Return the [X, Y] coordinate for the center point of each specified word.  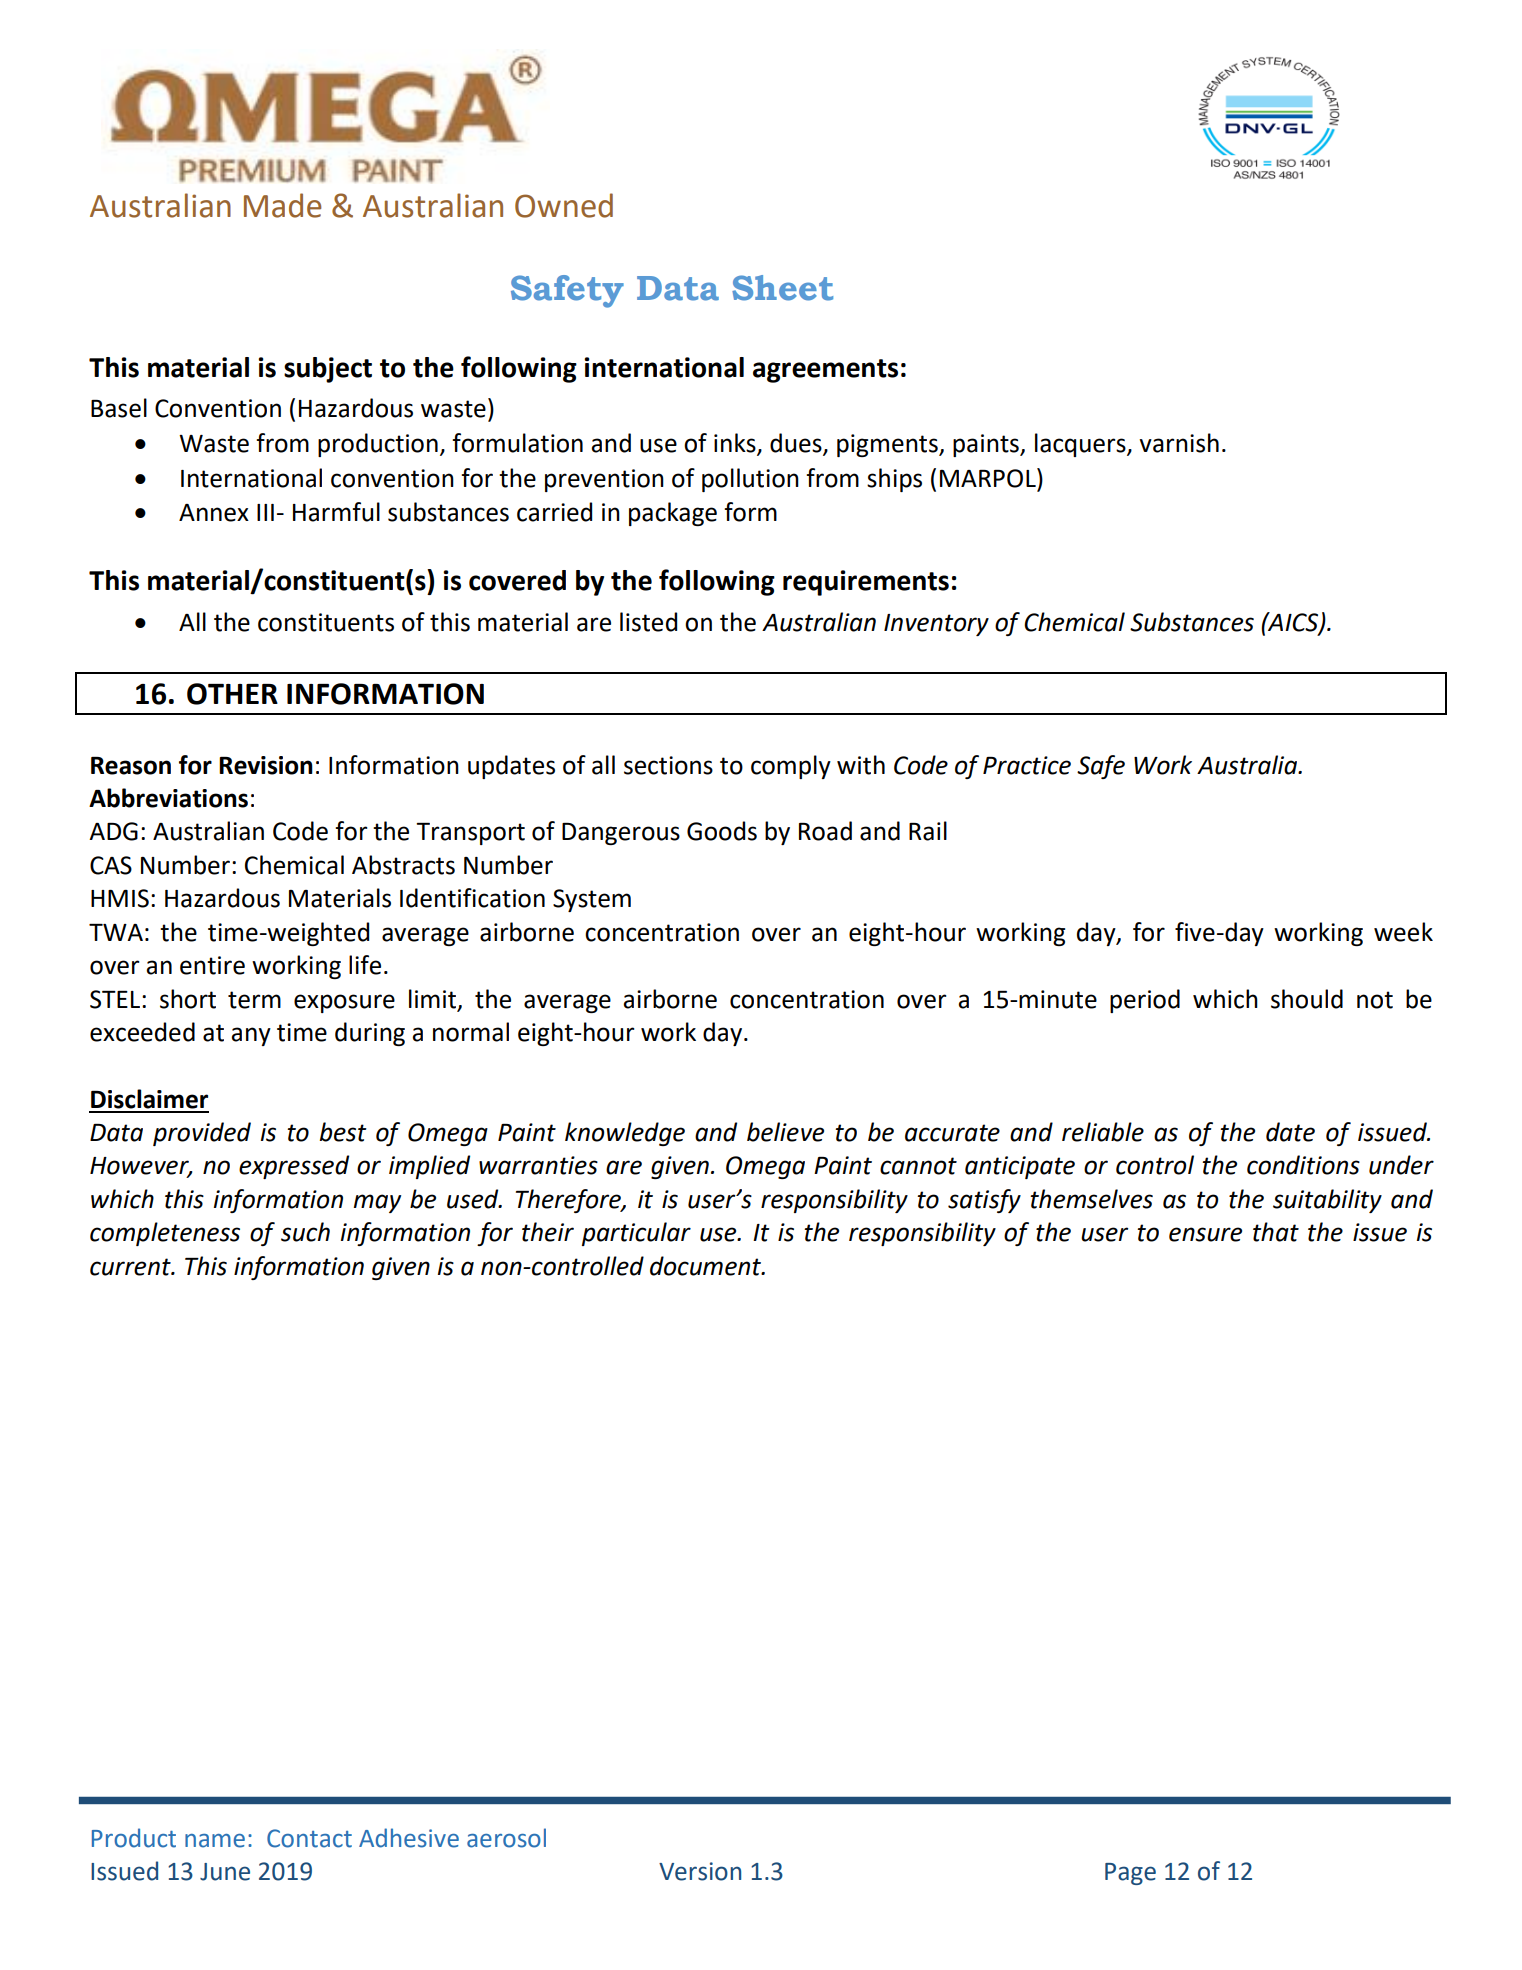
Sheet [782, 288]
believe [785, 1132]
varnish [1179, 443]
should [1307, 999]
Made [283, 205]
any [251, 1036]
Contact [309, 1838]
